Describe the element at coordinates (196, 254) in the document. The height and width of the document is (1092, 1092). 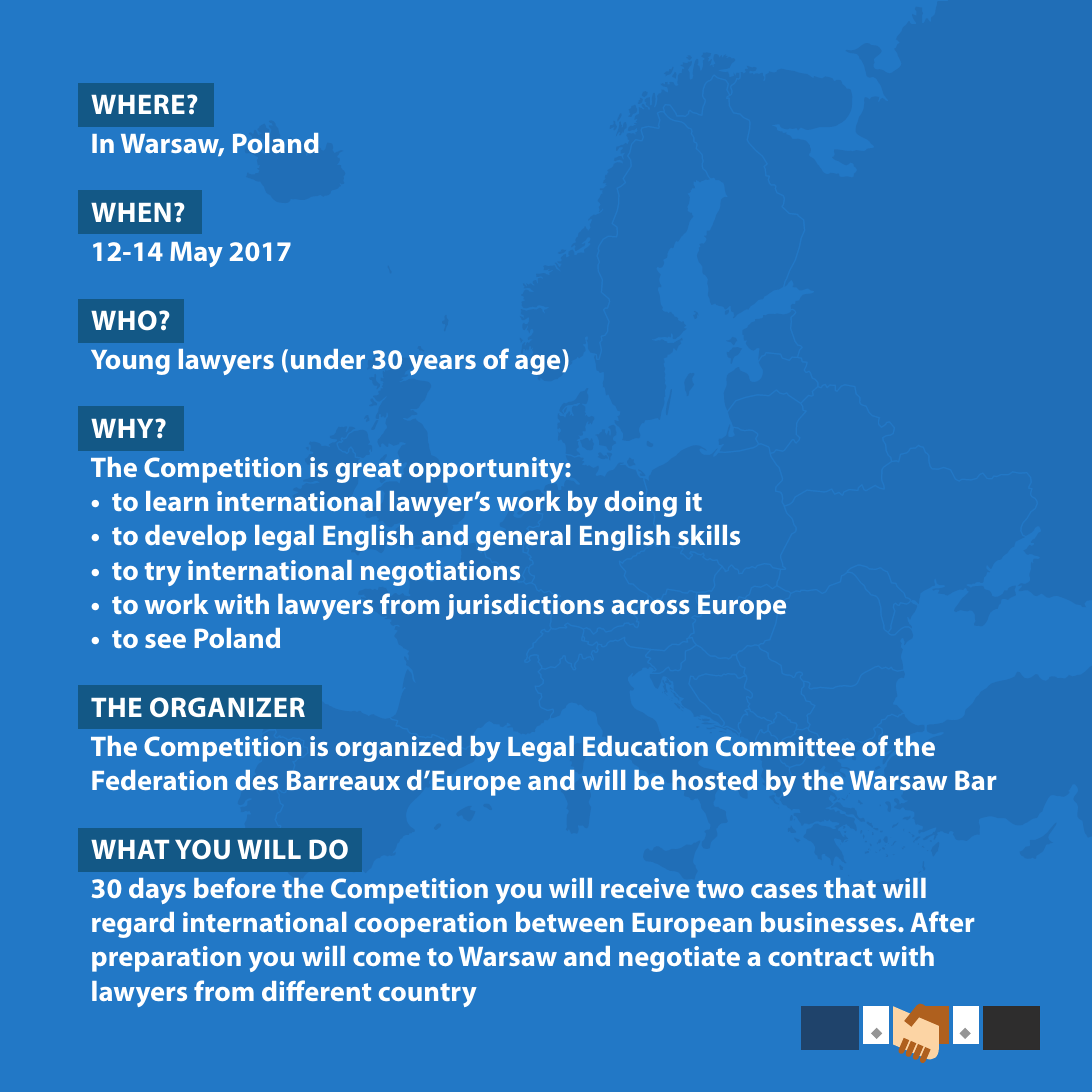
I see `May` at that location.
